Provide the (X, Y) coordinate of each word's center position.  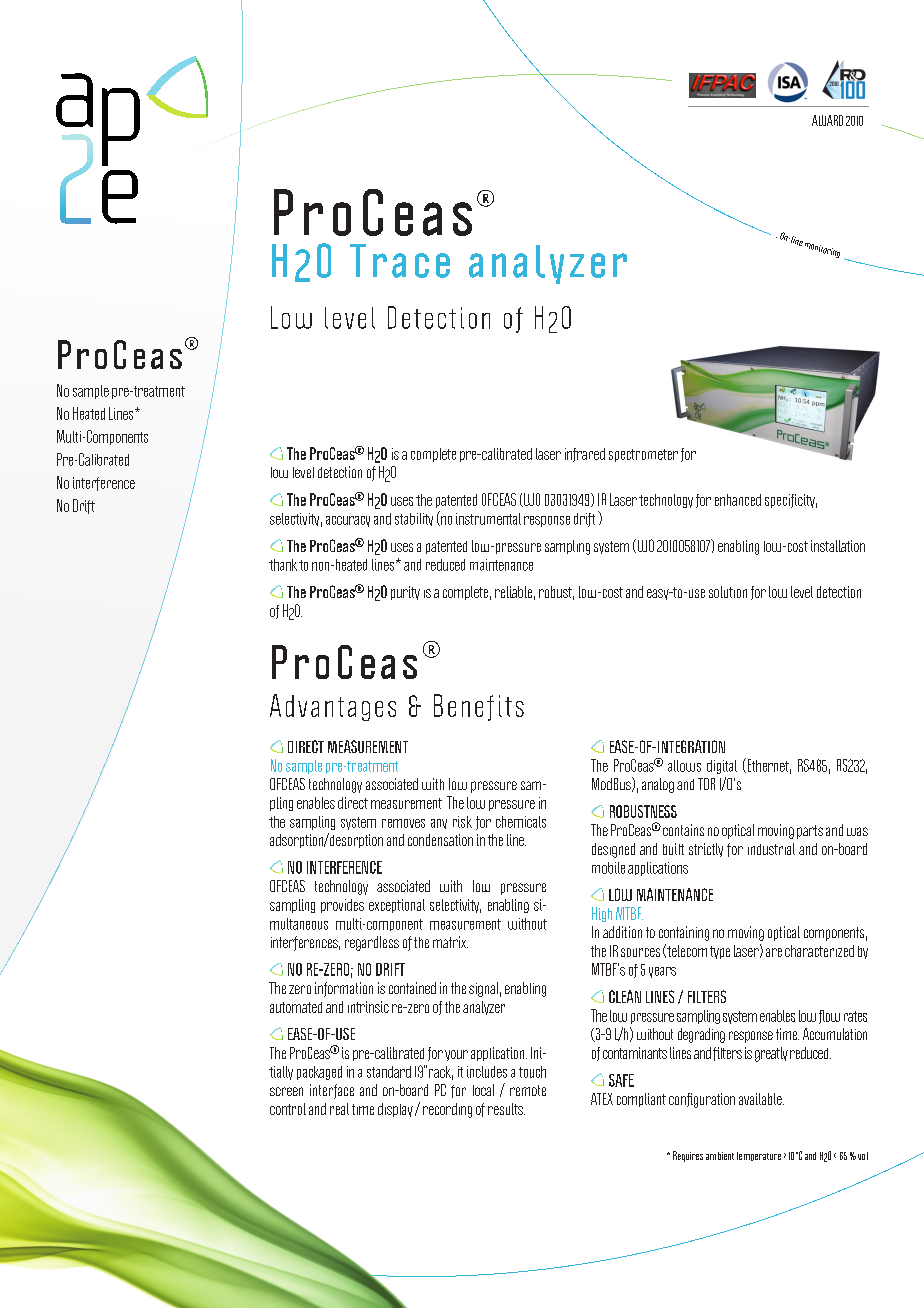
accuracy (348, 521)
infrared (585, 455)
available (761, 1099)
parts (810, 832)
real (339, 1109)
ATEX (602, 1099)
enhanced (738, 500)
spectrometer (643, 455)
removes (403, 823)
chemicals (521, 822)
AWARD (827, 120)
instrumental (488, 519)
